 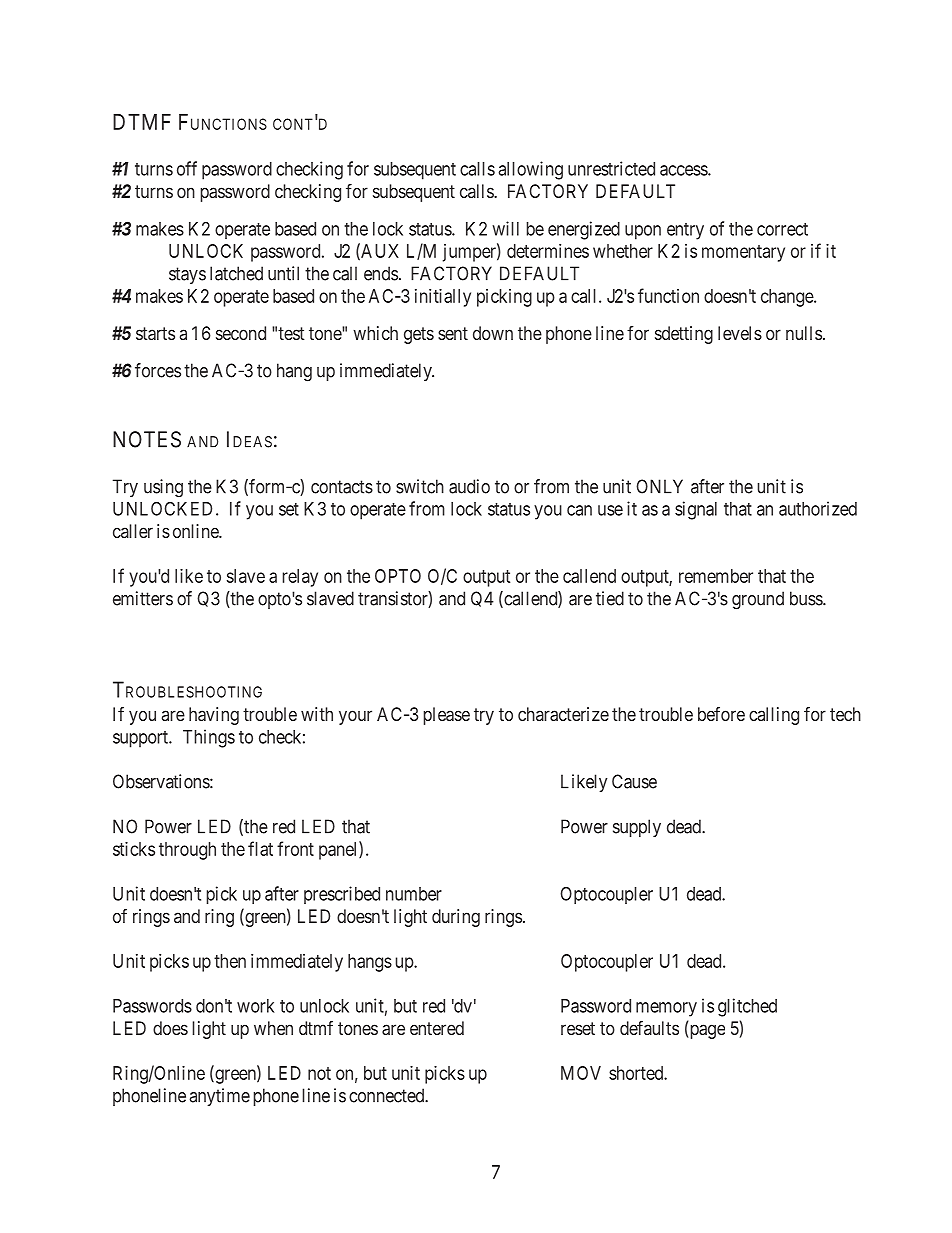 I want to click on tied, so click(x=610, y=598).
